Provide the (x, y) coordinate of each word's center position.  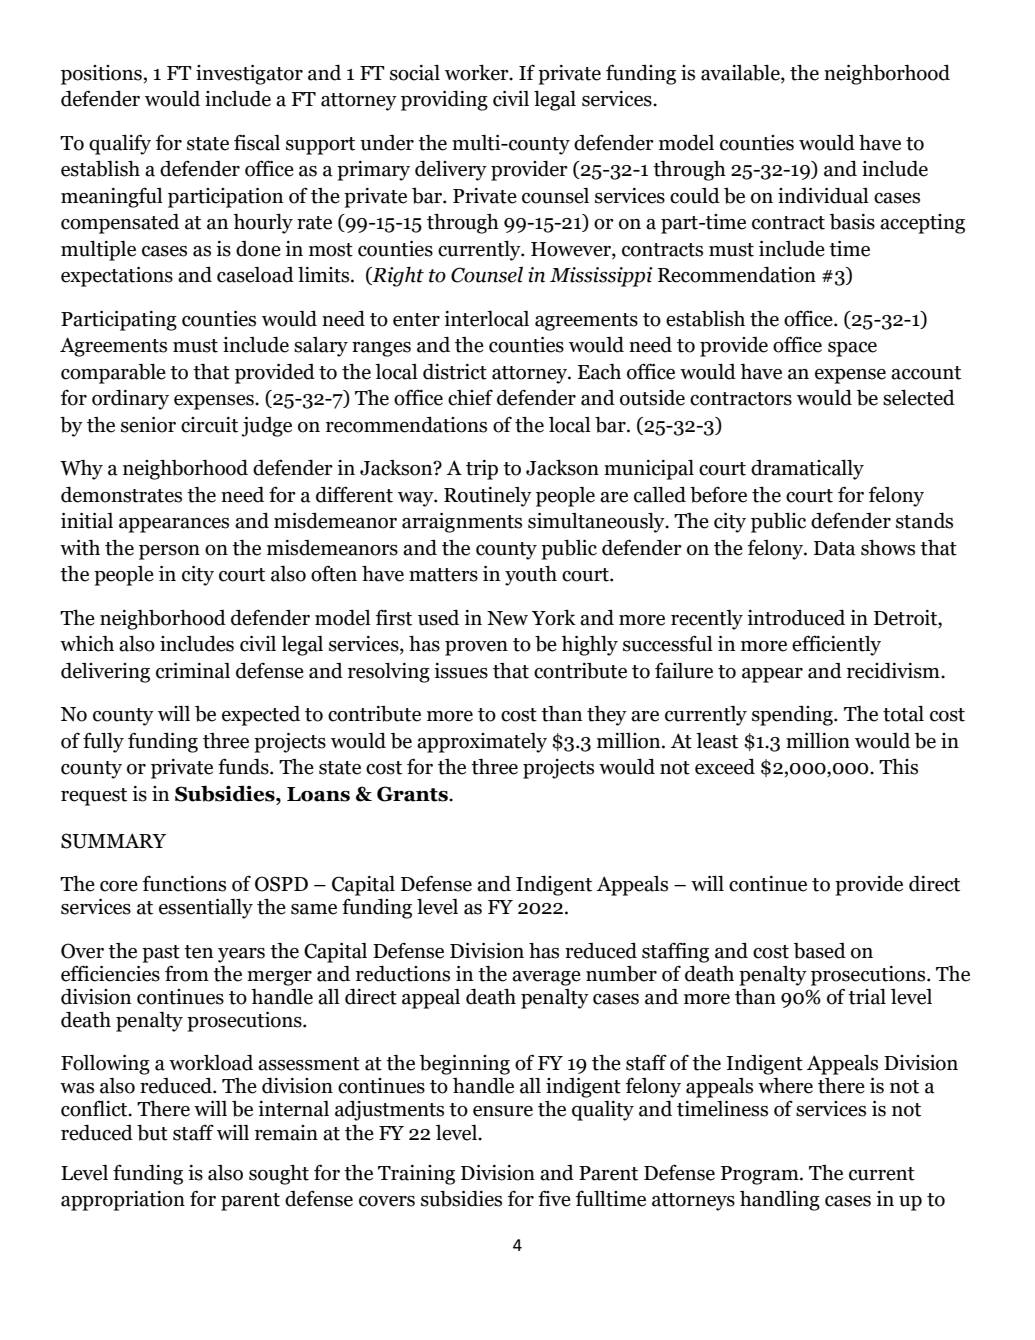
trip (482, 470)
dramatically (807, 470)
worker (478, 73)
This (898, 767)
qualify (120, 144)
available (741, 74)
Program (761, 1175)
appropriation (123, 1201)
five (554, 1198)
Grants (413, 794)
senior (148, 425)
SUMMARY (113, 841)
